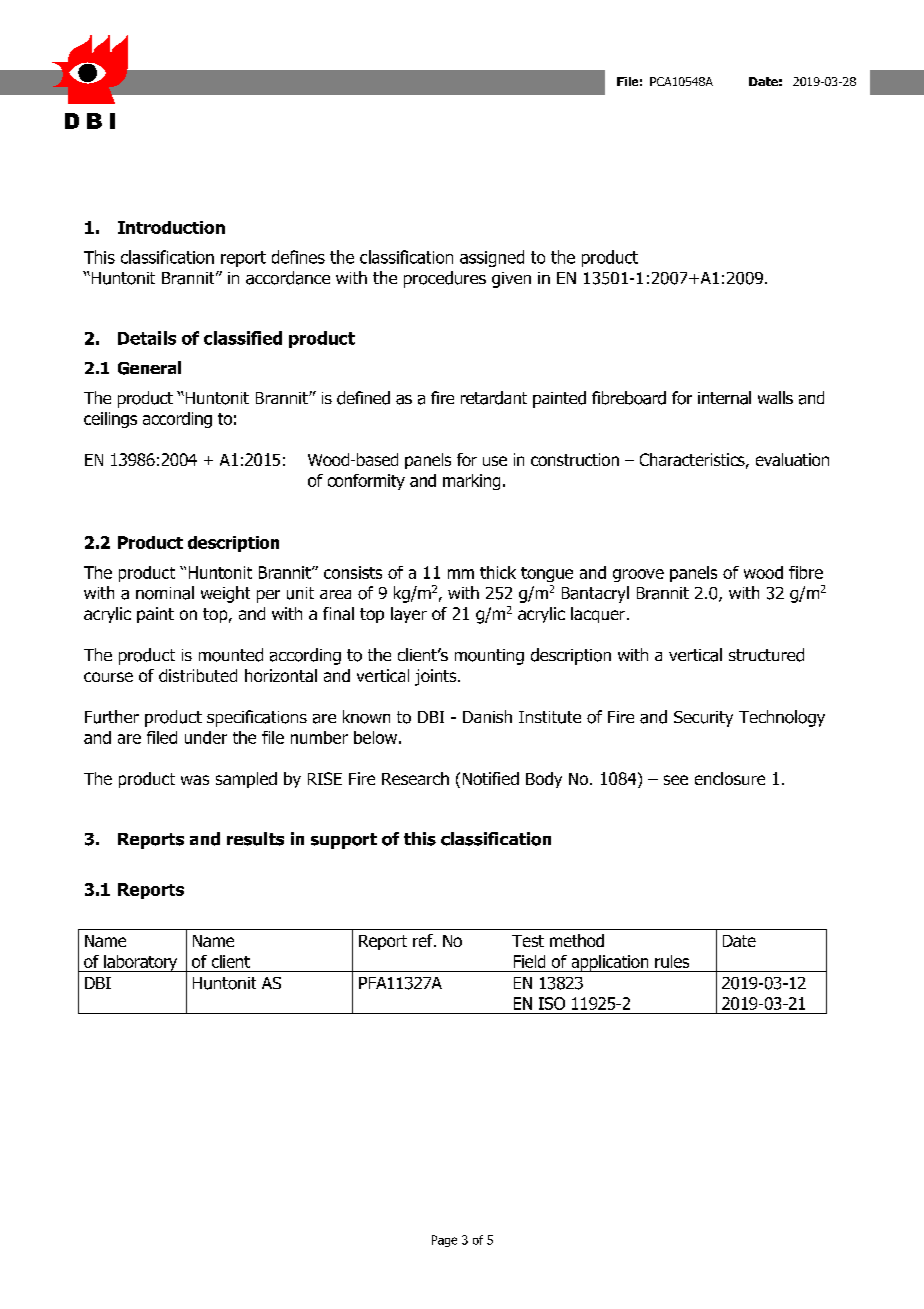  I want to click on ref, so click(424, 940).
